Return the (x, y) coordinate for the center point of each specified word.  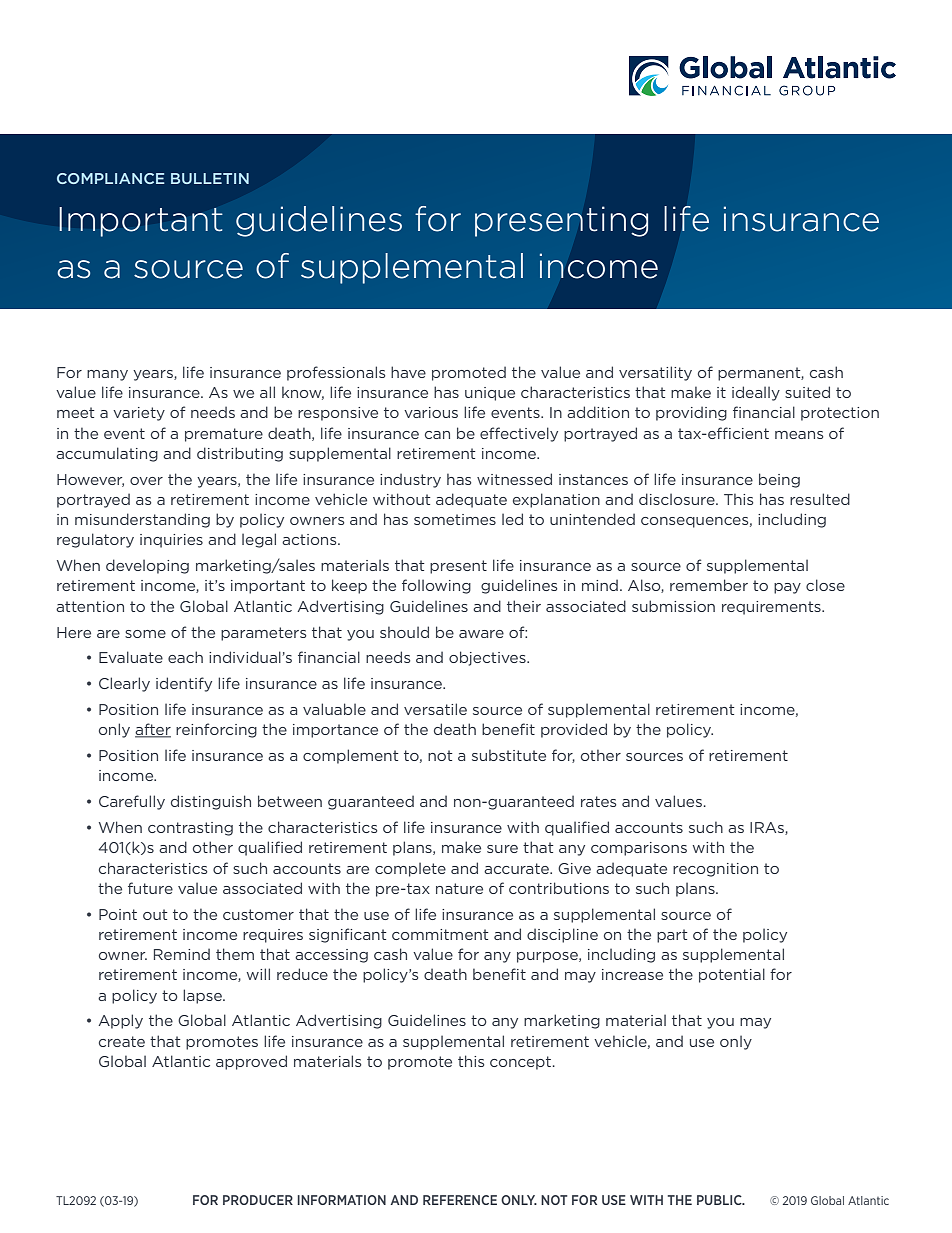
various (431, 412)
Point (118, 914)
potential (732, 975)
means (799, 435)
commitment (440, 934)
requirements (772, 608)
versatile (435, 709)
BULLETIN (210, 178)
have (408, 372)
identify (184, 684)
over (146, 481)
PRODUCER (258, 1200)
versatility (655, 373)
